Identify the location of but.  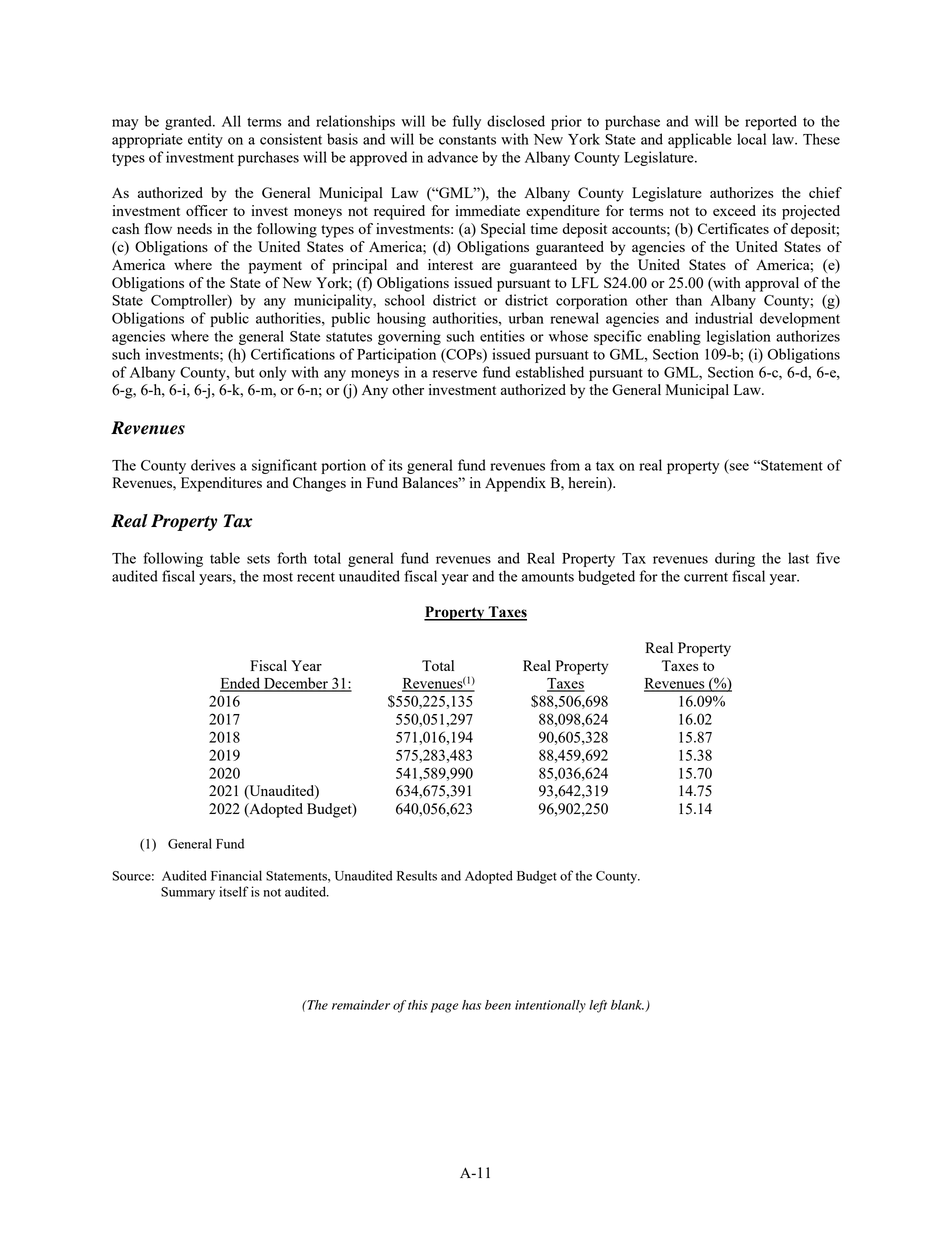
(245, 372).
